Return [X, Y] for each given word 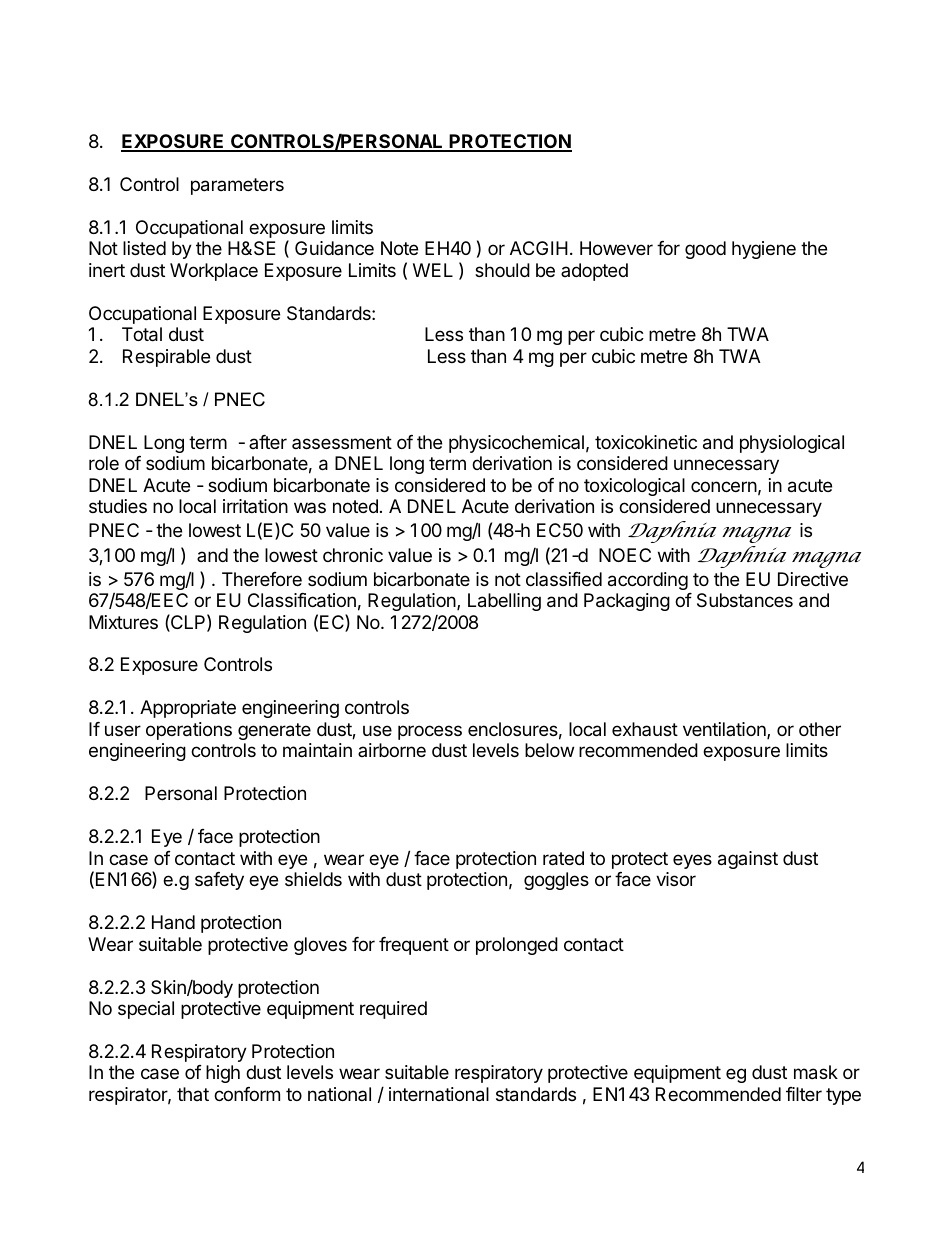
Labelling [504, 602]
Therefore [262, 579]
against [748, 860]
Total [142, 334]
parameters [237, 186]
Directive [813, 579]
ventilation [725, 730]
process [430, 732]
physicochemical [516, 444]
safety [219, 881]
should [502, 270]
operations [189, 731]
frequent [414, 946]
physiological [792, 444]
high [223, 1074]
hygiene [764, 250]
